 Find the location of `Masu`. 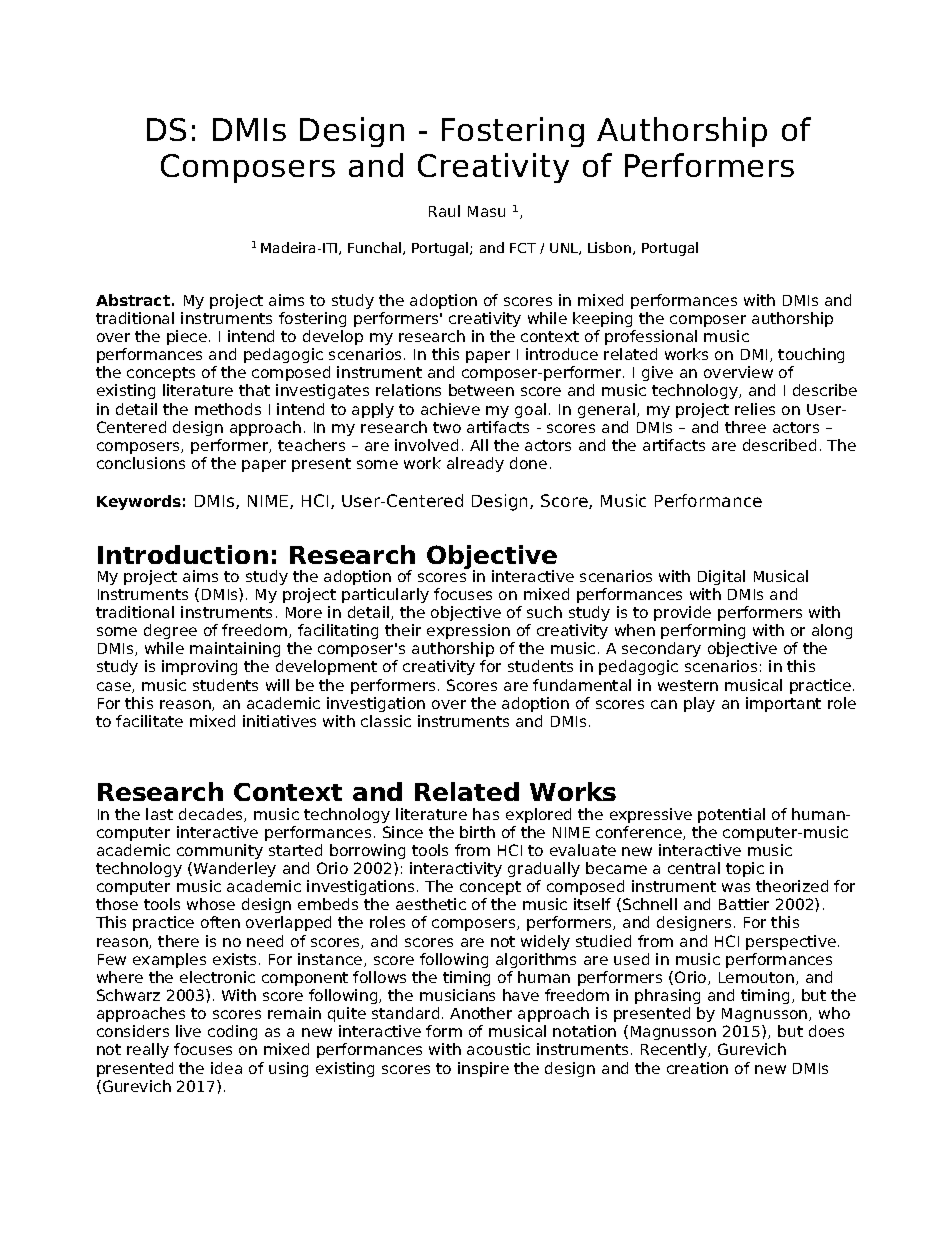

Masu is located at coordinates (486, 211).
